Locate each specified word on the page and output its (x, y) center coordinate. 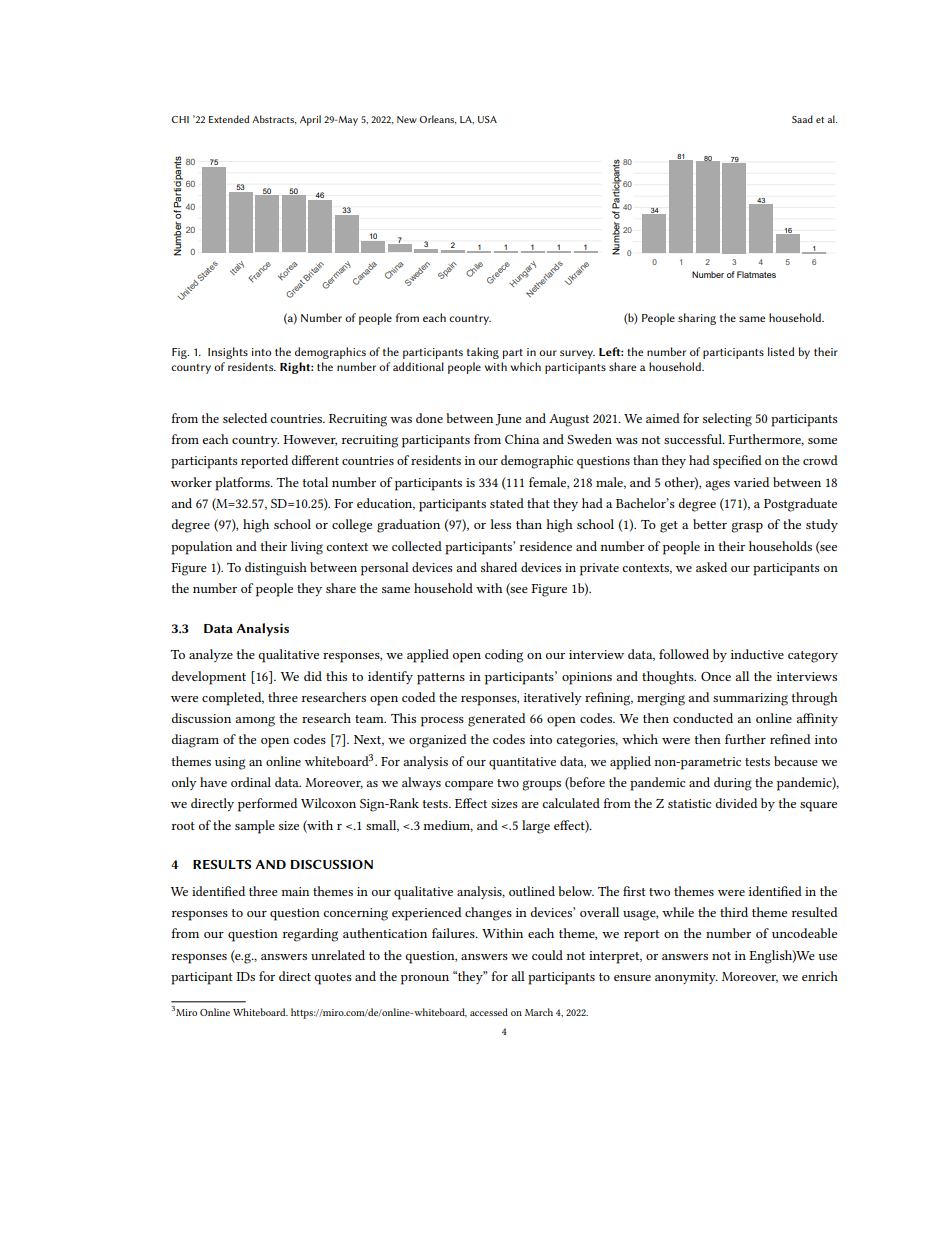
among (255, 721)
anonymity (686, 978)
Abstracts (274, 119)
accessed (489, 1012)
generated (497, 720)
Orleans (437, 119)
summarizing (750, 699)
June (508, 420)
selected (245, 418)
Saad (802, 119)
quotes (333, 979)
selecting (727, 420)
